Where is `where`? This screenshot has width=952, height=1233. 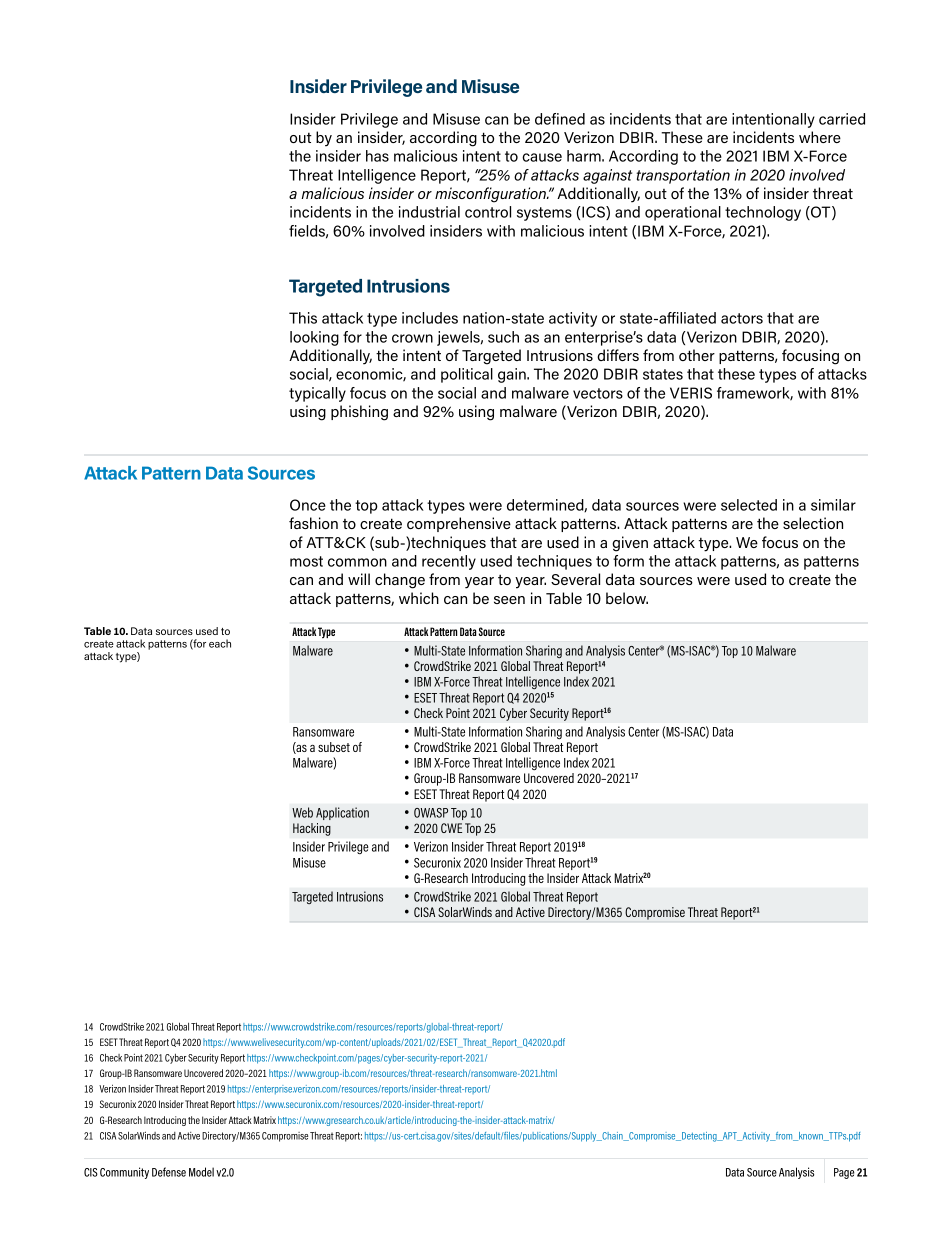
where is located at coordinates (820, 137).
